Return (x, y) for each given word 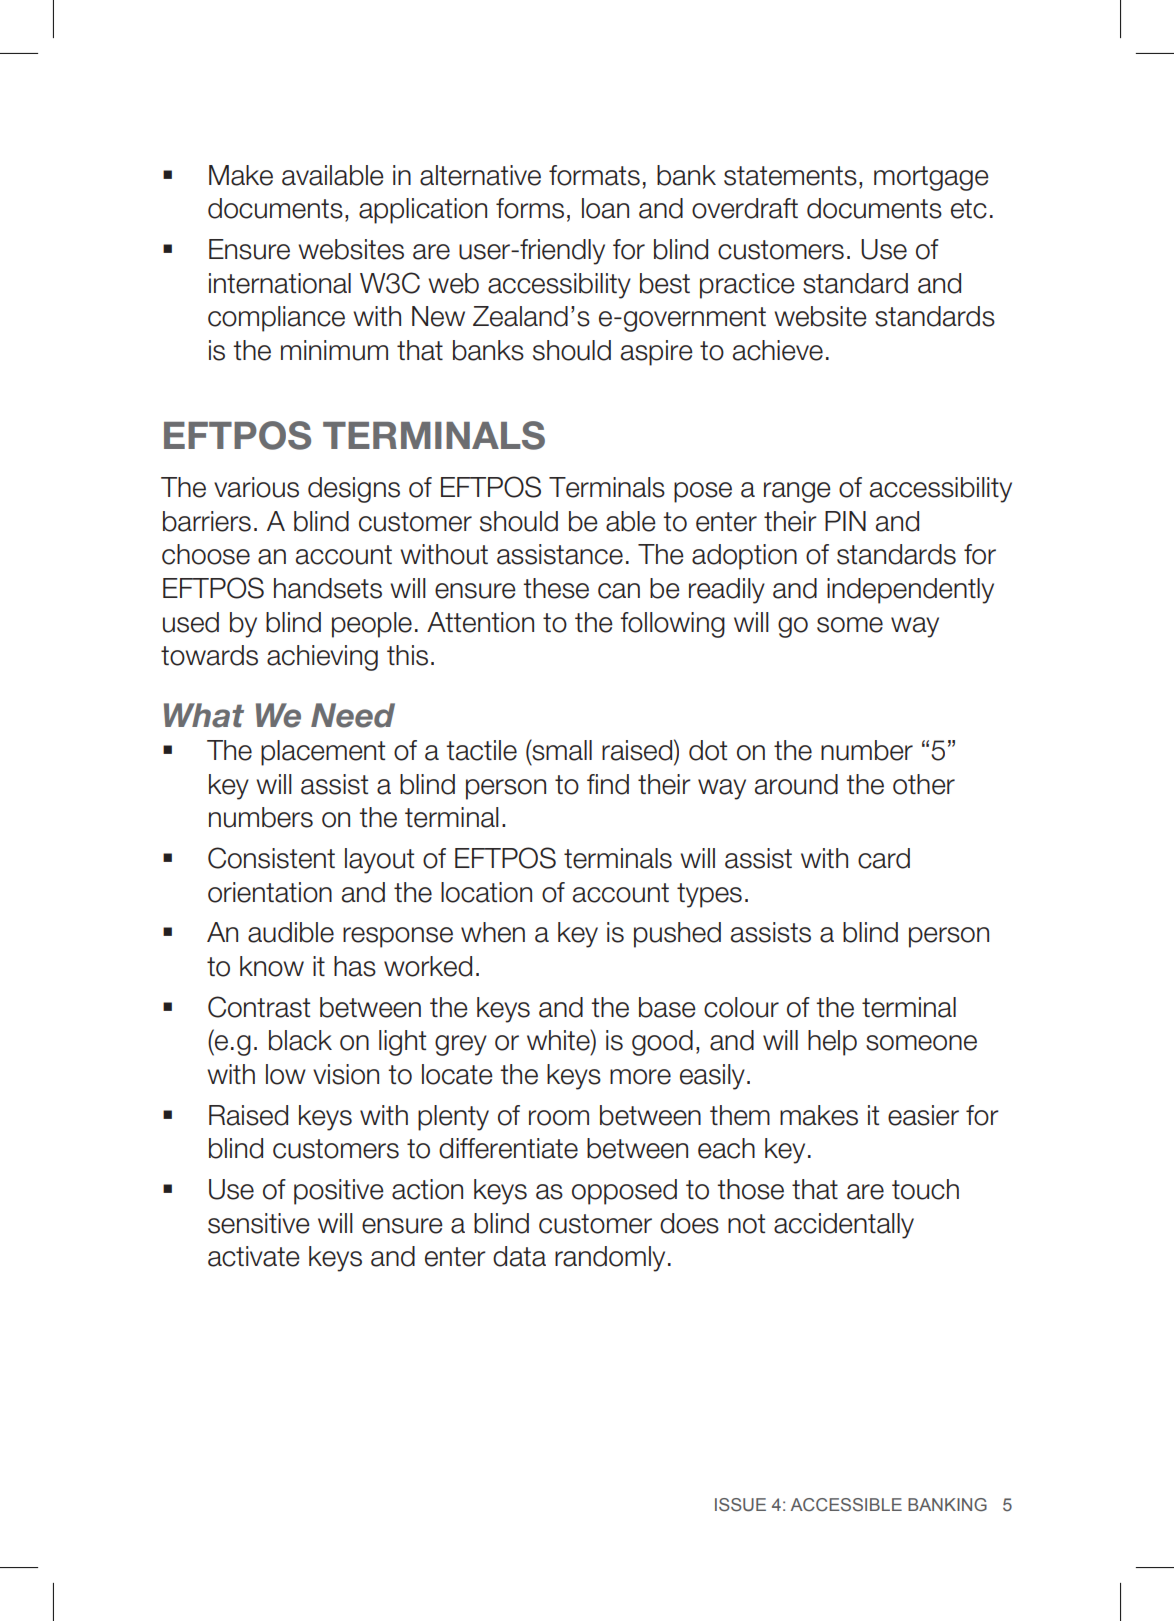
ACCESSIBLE (846, 1504)
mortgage (931, 178)
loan (605, 208)
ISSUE (740, 1505)
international (280, 283)
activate (254, 1256)
